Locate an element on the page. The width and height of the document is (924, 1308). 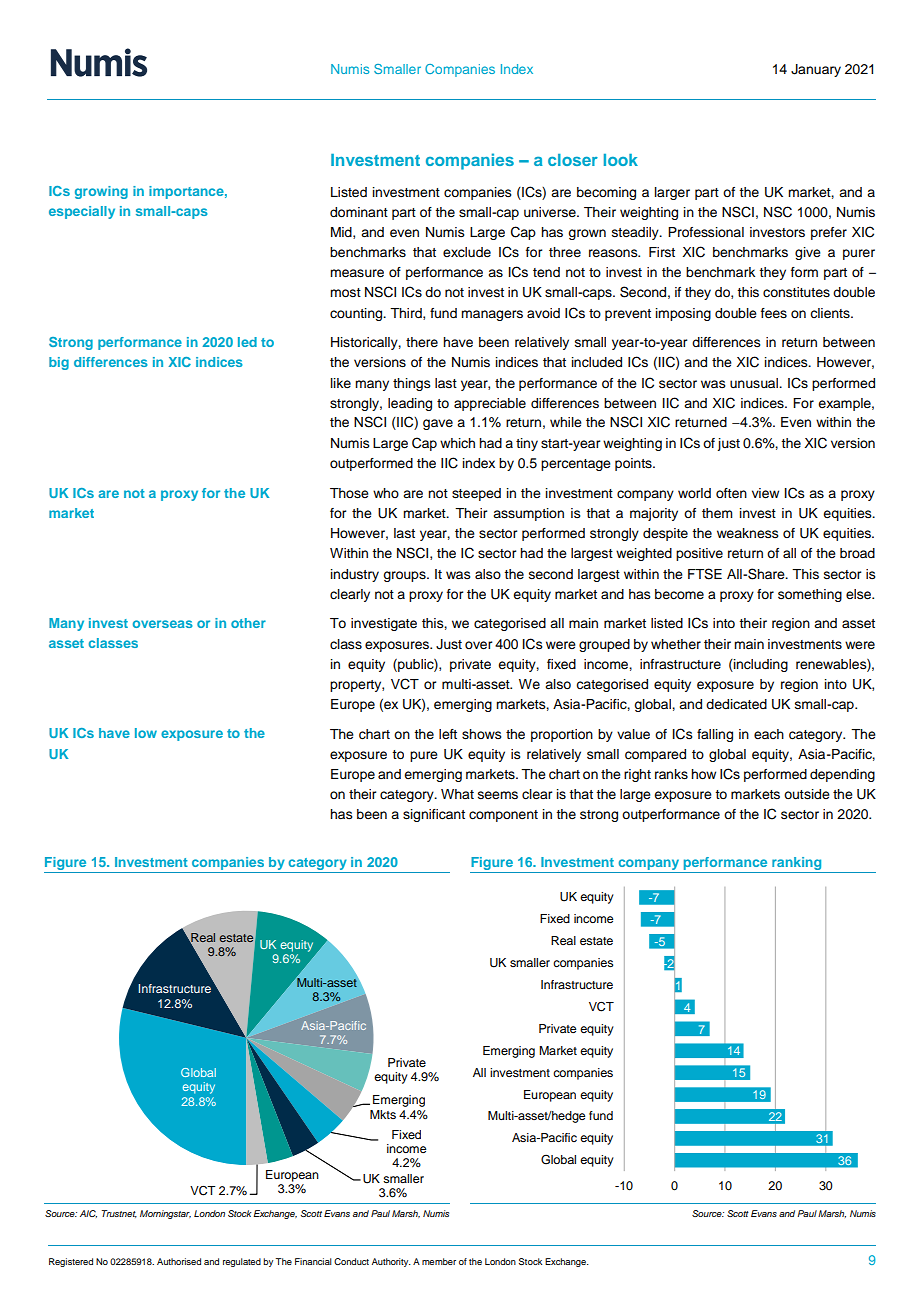
January is located at coordinates (816, 70).
